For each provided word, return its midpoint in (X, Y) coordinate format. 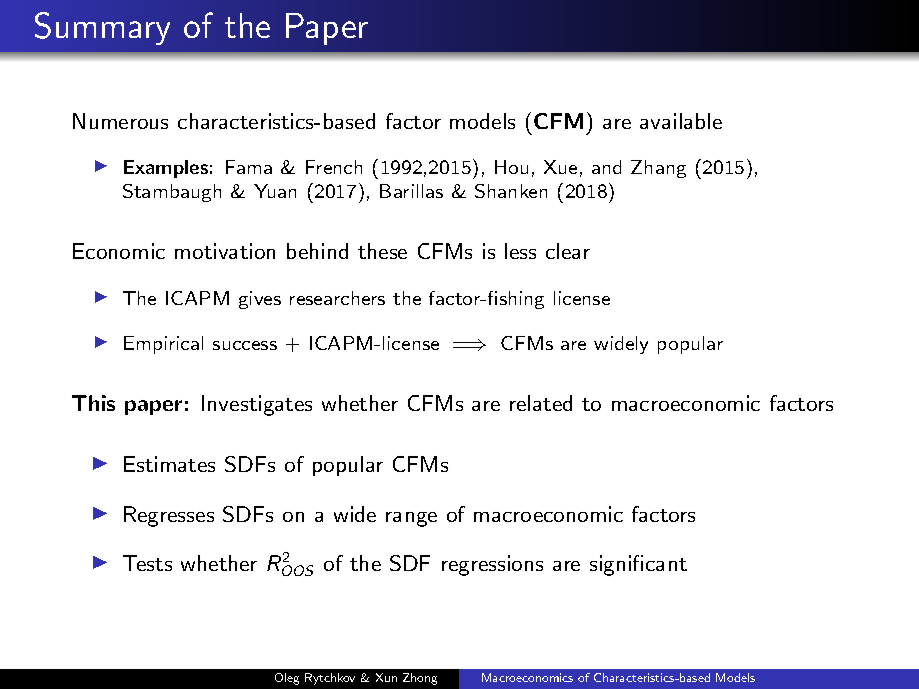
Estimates (169, 464)
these (382, 251)
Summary (102, 28)
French (334, 167)
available (681, 121)
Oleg (287, 679)
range (411, 519)
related (541, 403)
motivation (225, 251)
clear (568, 251)
